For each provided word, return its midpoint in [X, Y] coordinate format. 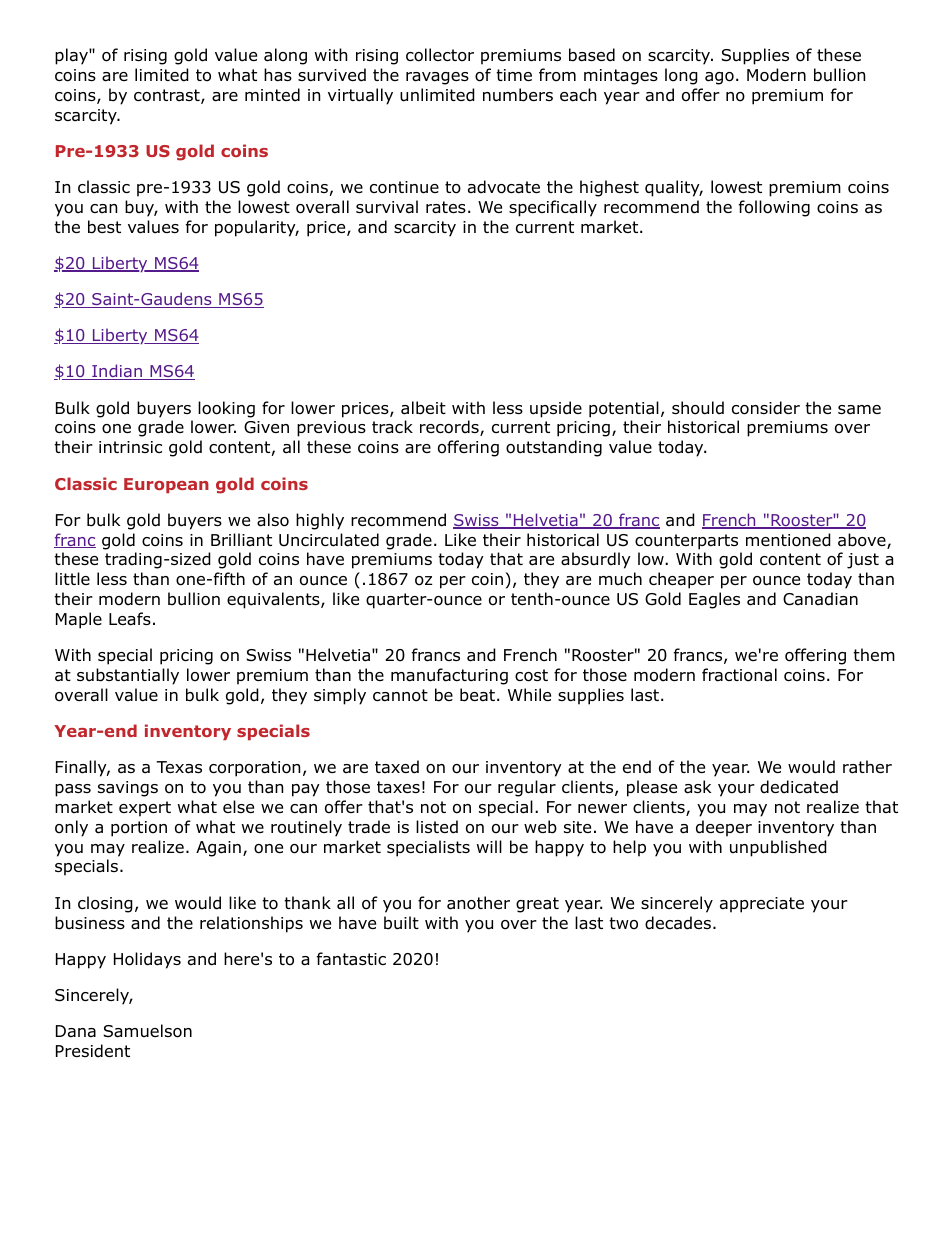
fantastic [351, 959]
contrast [168, 96]
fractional [739, 675]
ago [719, 78]
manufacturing [449, 676]
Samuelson [148, 1031]
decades [678, 923]
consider [766, 408]
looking [226, 409]
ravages [437, 78]
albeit [423, 408]
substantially [128, 676]
